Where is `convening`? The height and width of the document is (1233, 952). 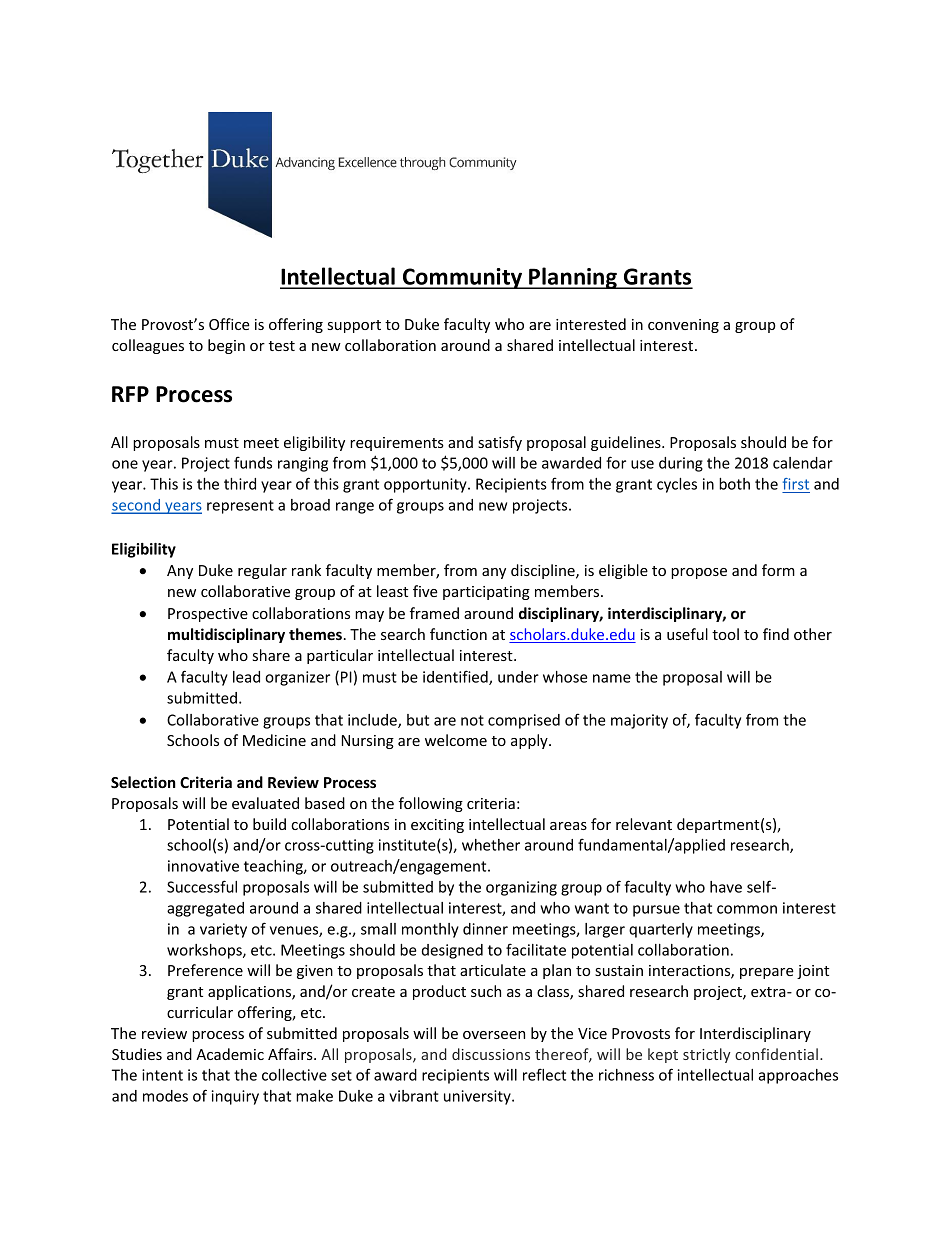 convening is located at coordinates (683, 326).
